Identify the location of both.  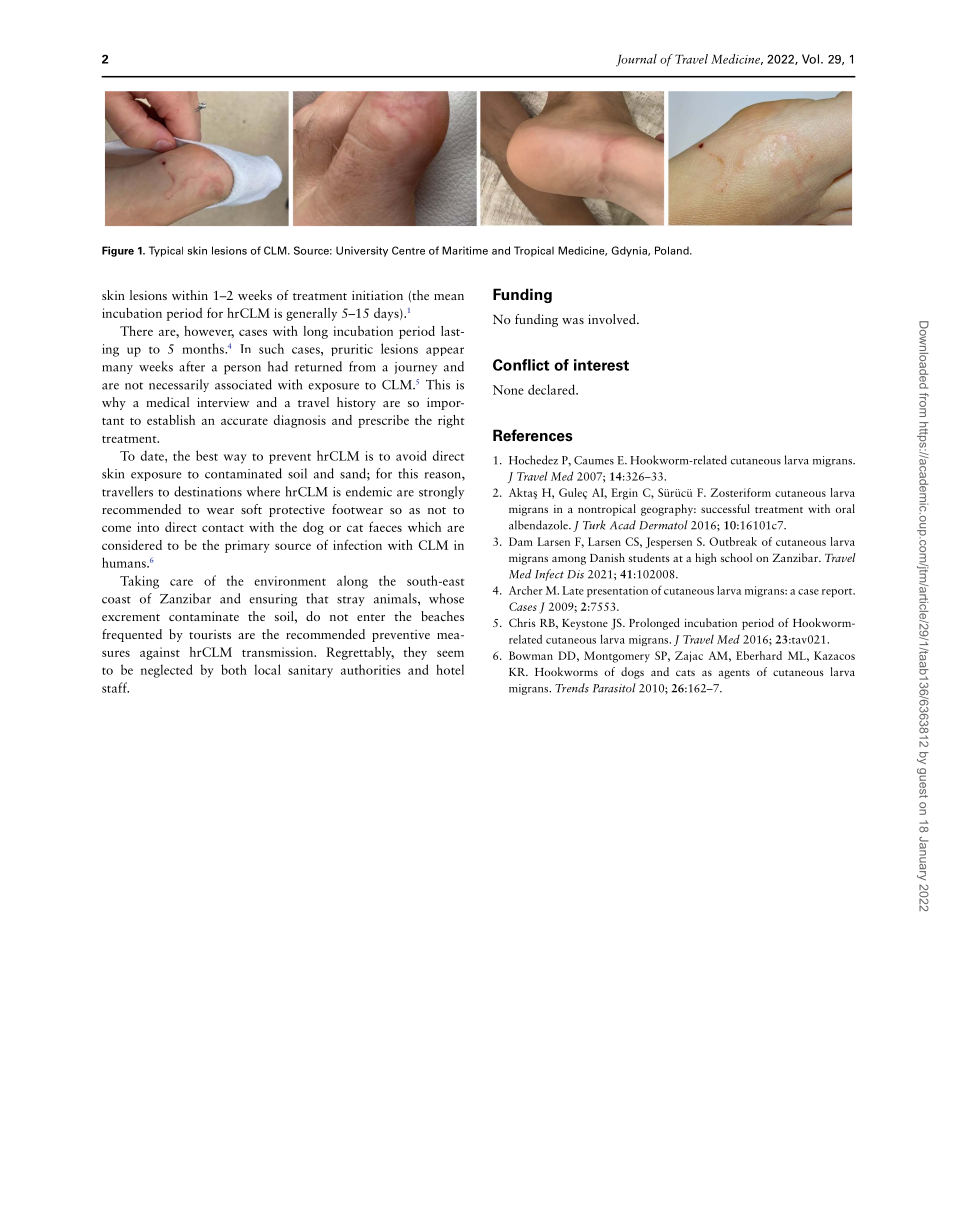
(234, 669).
